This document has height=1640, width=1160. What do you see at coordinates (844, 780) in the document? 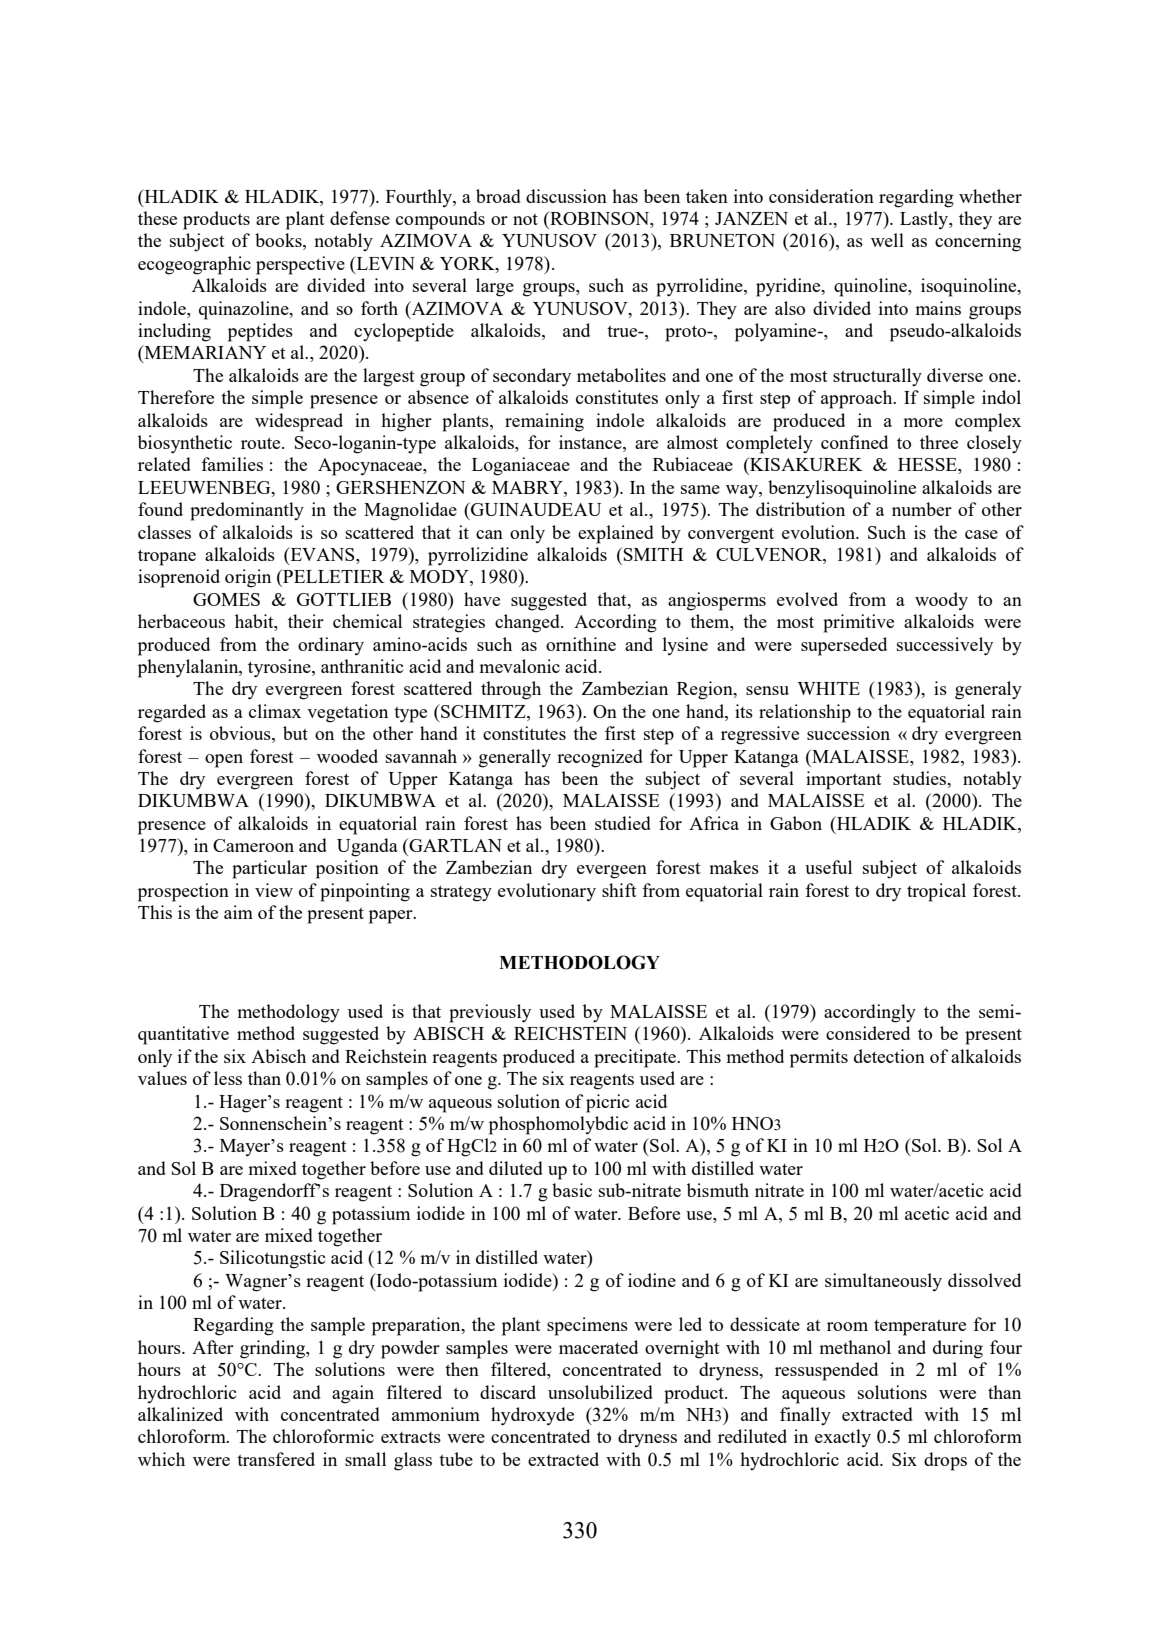
I see `important` at bounding box center [844, 780].
